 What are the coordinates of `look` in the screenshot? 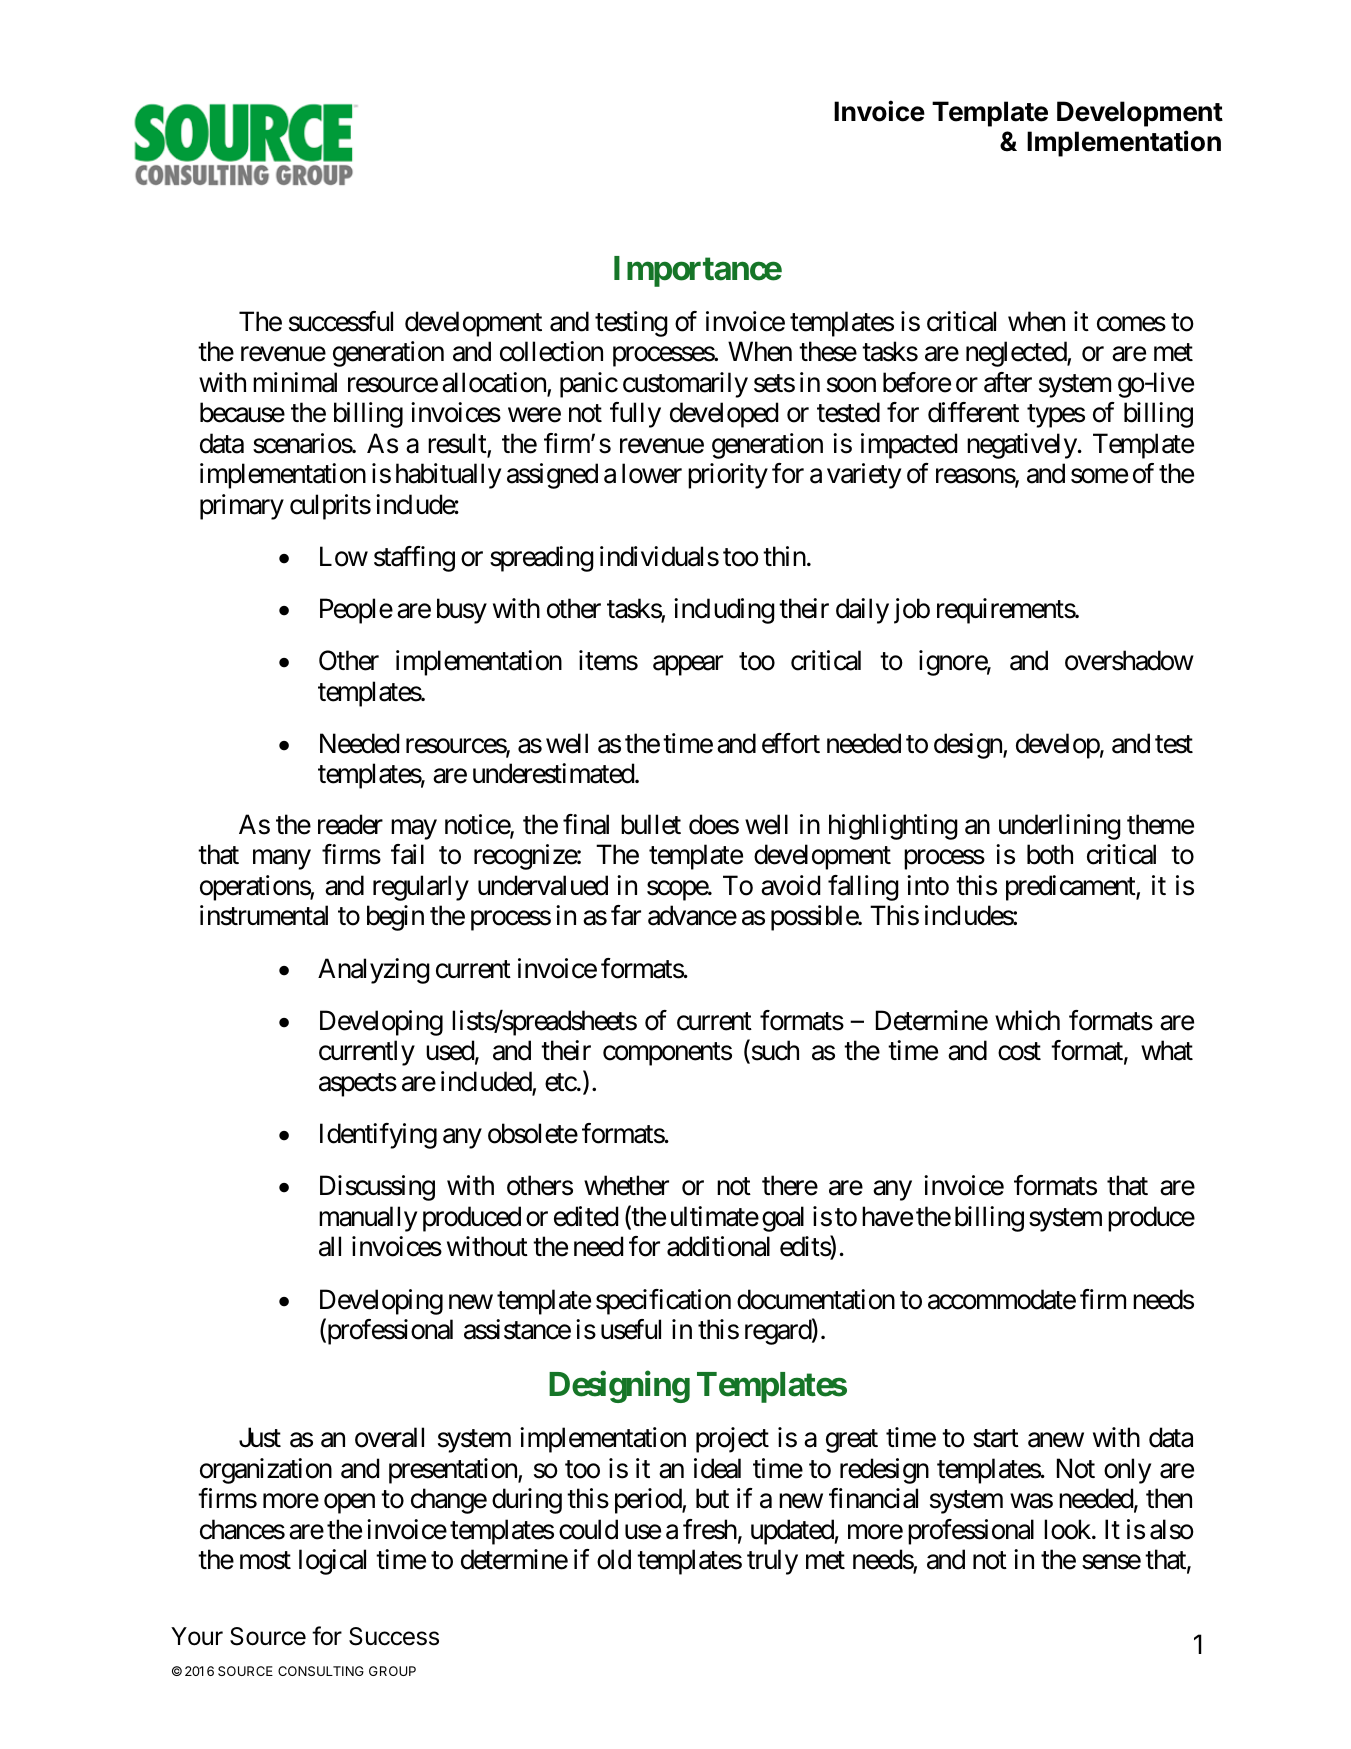 It's located at (1068, 1529).
